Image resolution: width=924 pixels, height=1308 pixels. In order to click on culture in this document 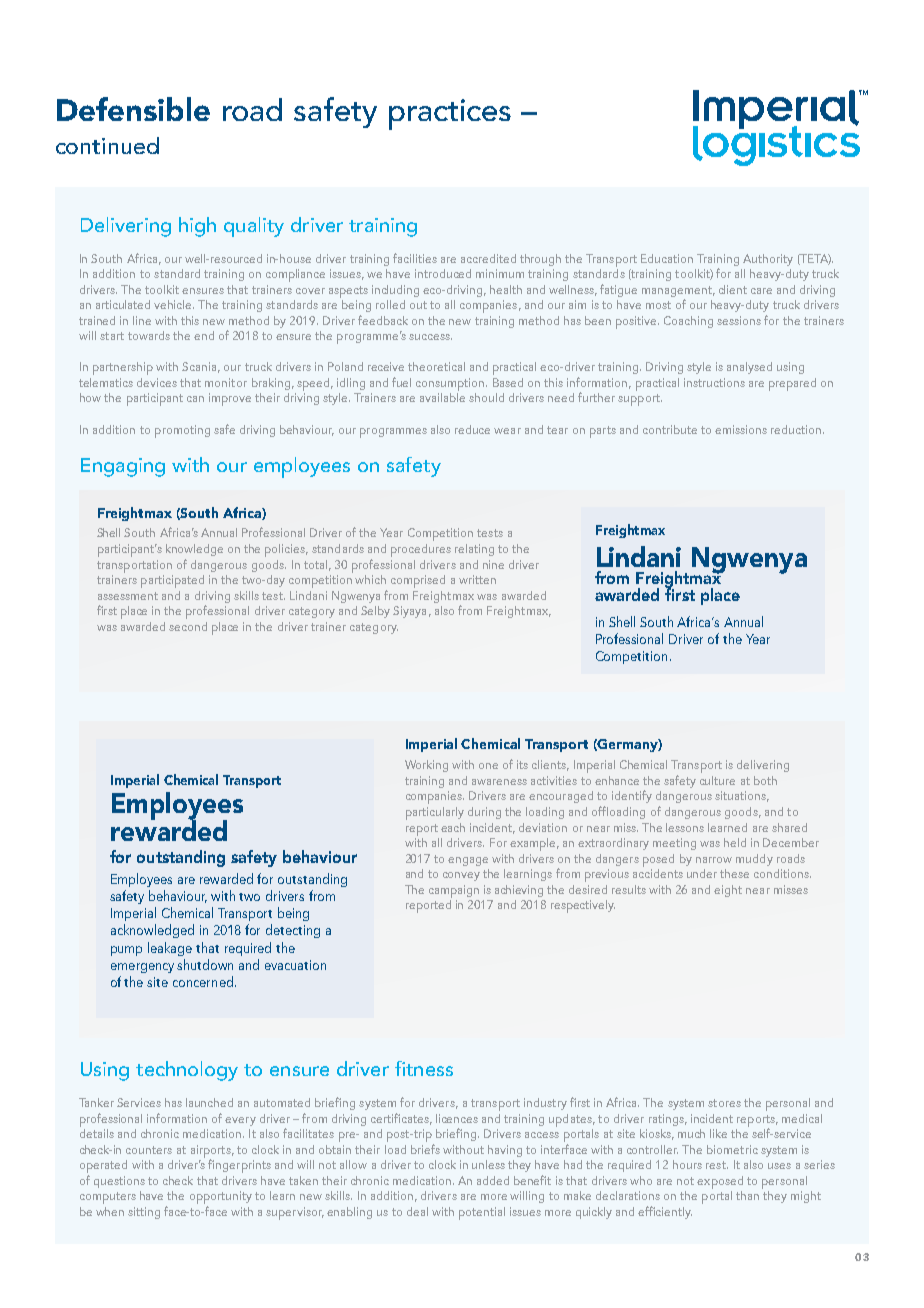, I will do `click(717, 780)`.
